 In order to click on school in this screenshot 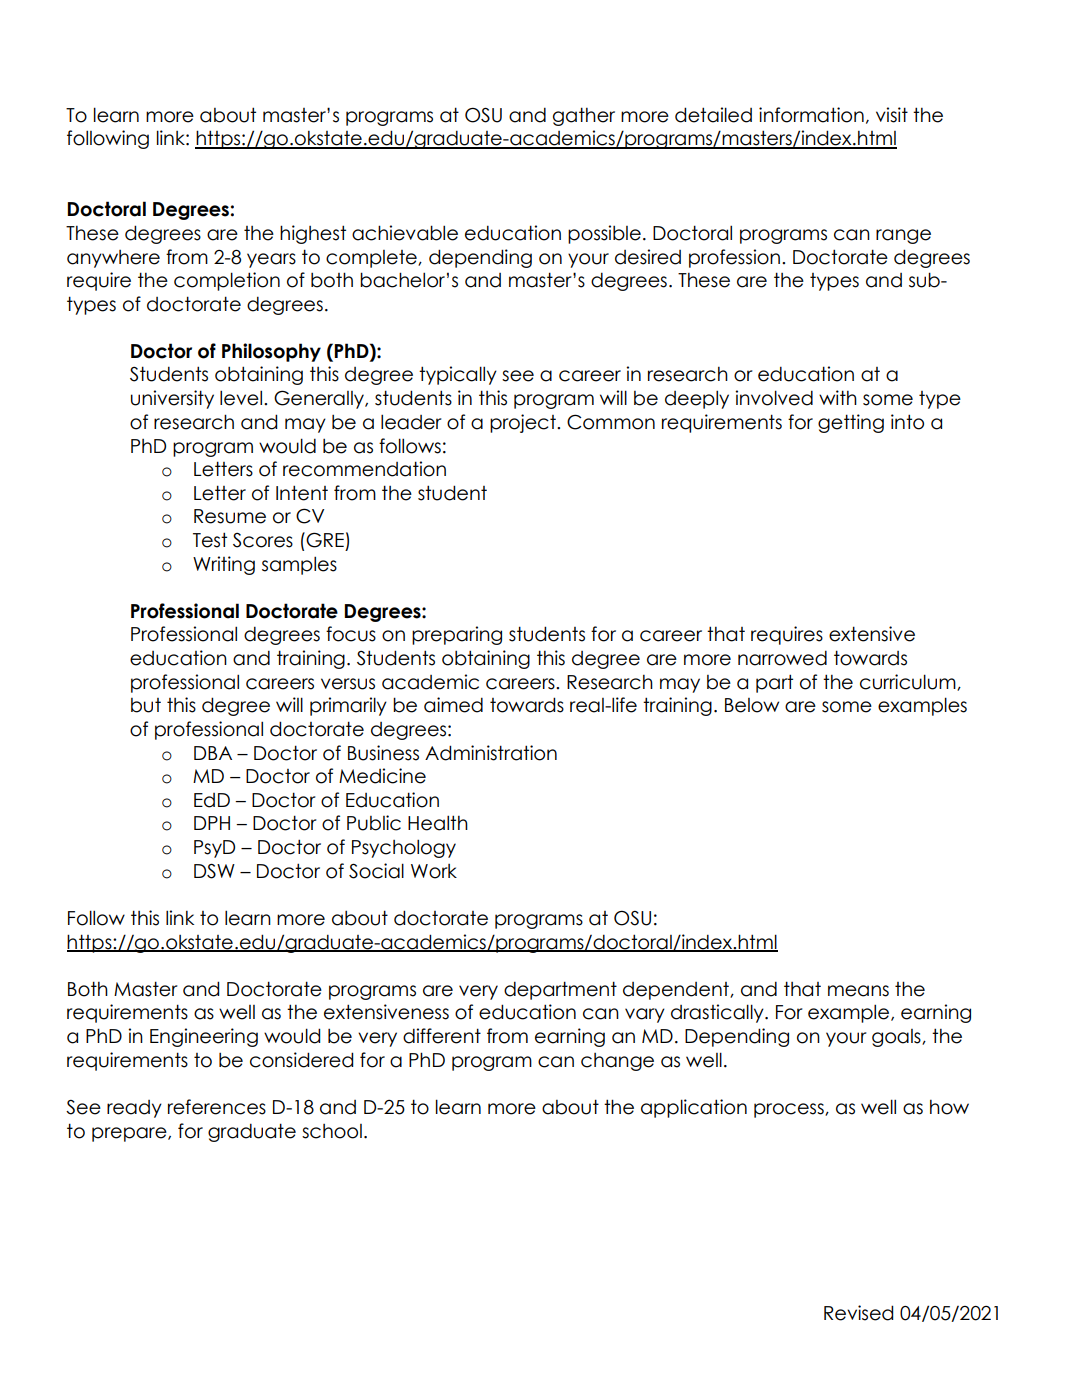, I will do `click(332, 1131)`.
